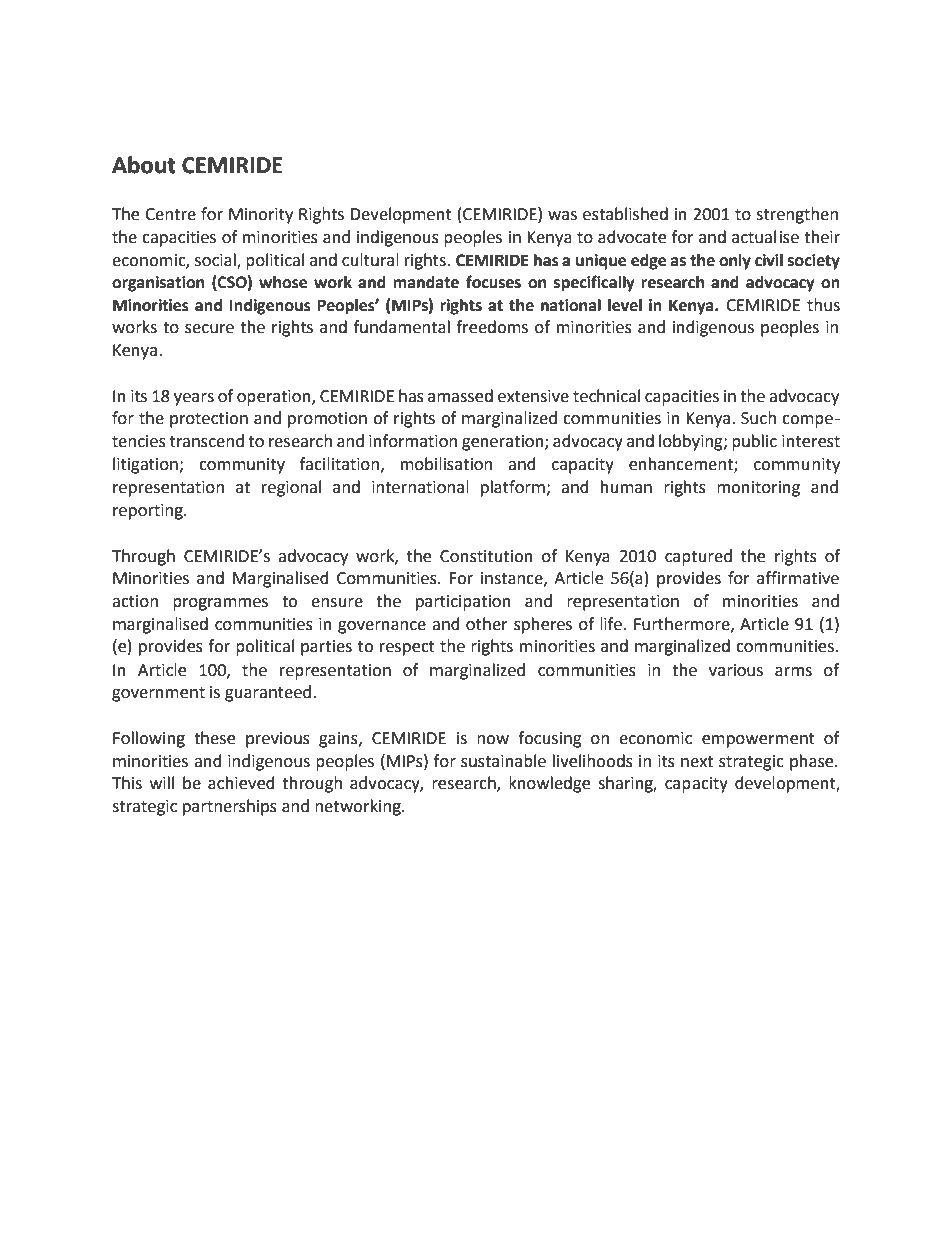 The width and height of the screenshot is (952, 1233). I want to click on was, so click(562, 216).
